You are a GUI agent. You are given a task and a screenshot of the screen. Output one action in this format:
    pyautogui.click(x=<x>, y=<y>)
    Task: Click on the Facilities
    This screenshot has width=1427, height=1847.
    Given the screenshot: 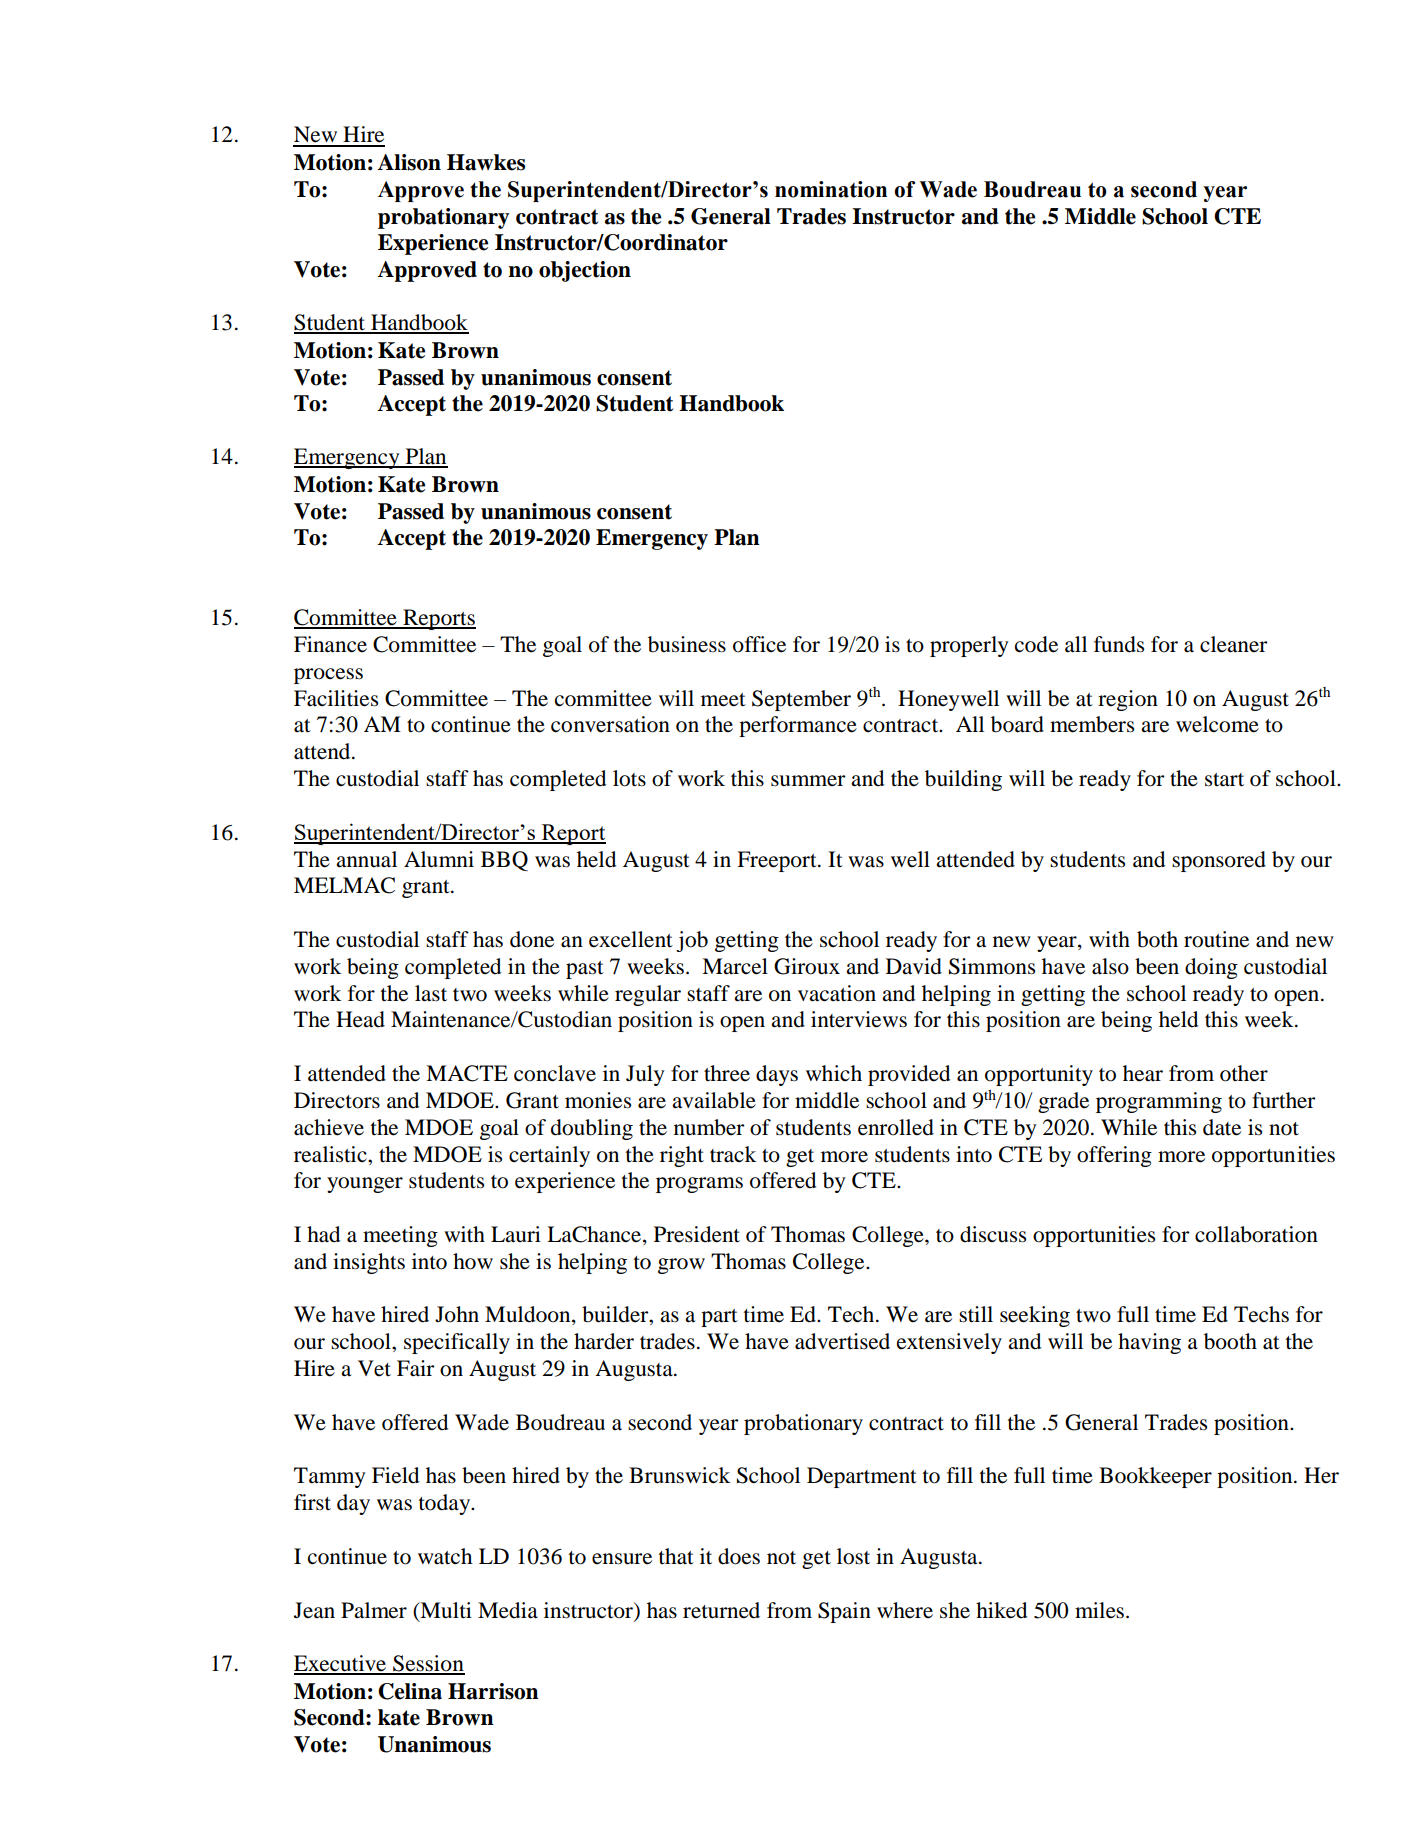 What is the action you would take?
    pyautogui.click(x=336, y=698)
